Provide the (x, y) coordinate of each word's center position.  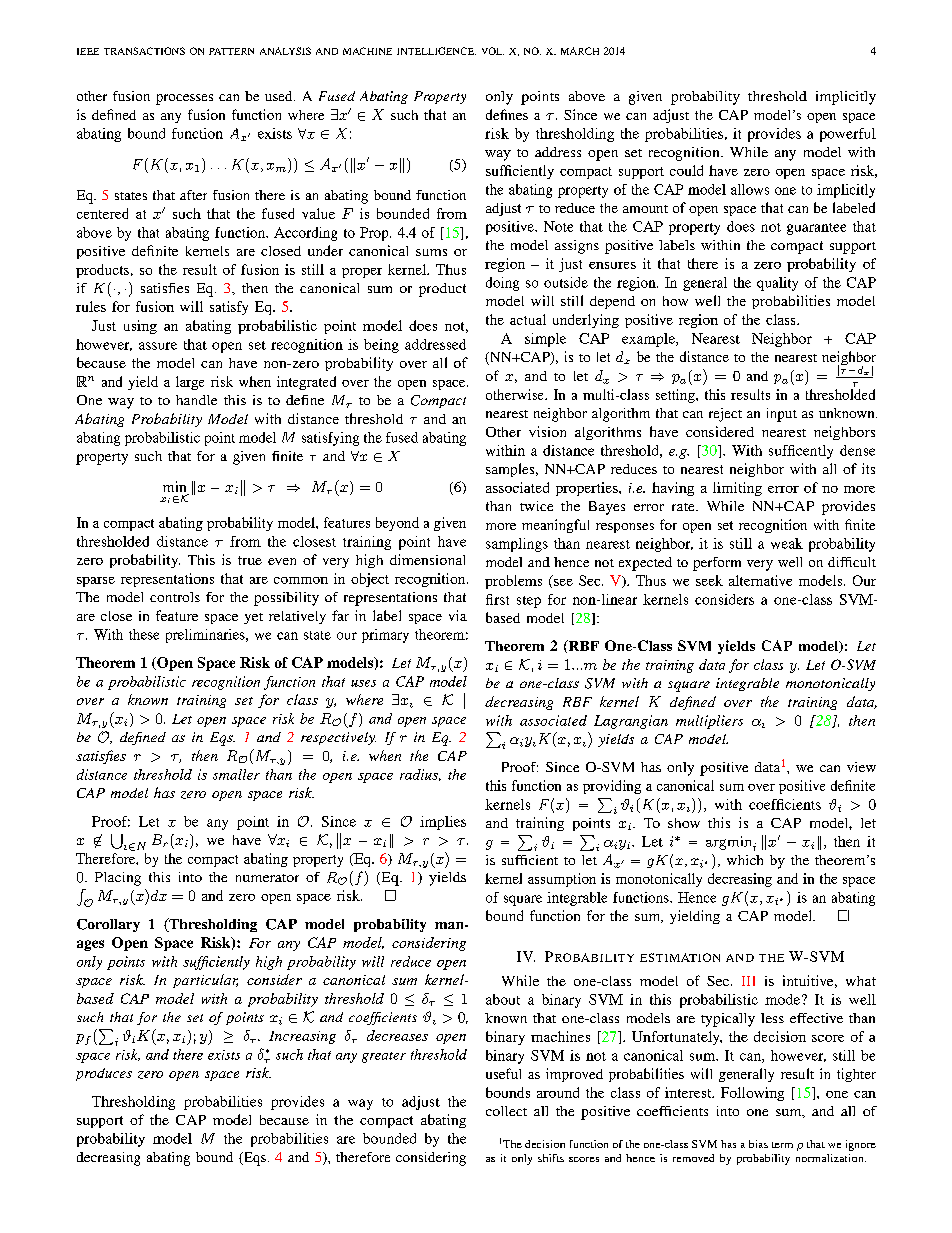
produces (104, 1074)
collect (506, 1111)
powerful (848, 135)
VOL (493, 51)
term (782, 1145)
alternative (760, 580)
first (497, 599)
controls (175, 597)
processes (184, 99)
